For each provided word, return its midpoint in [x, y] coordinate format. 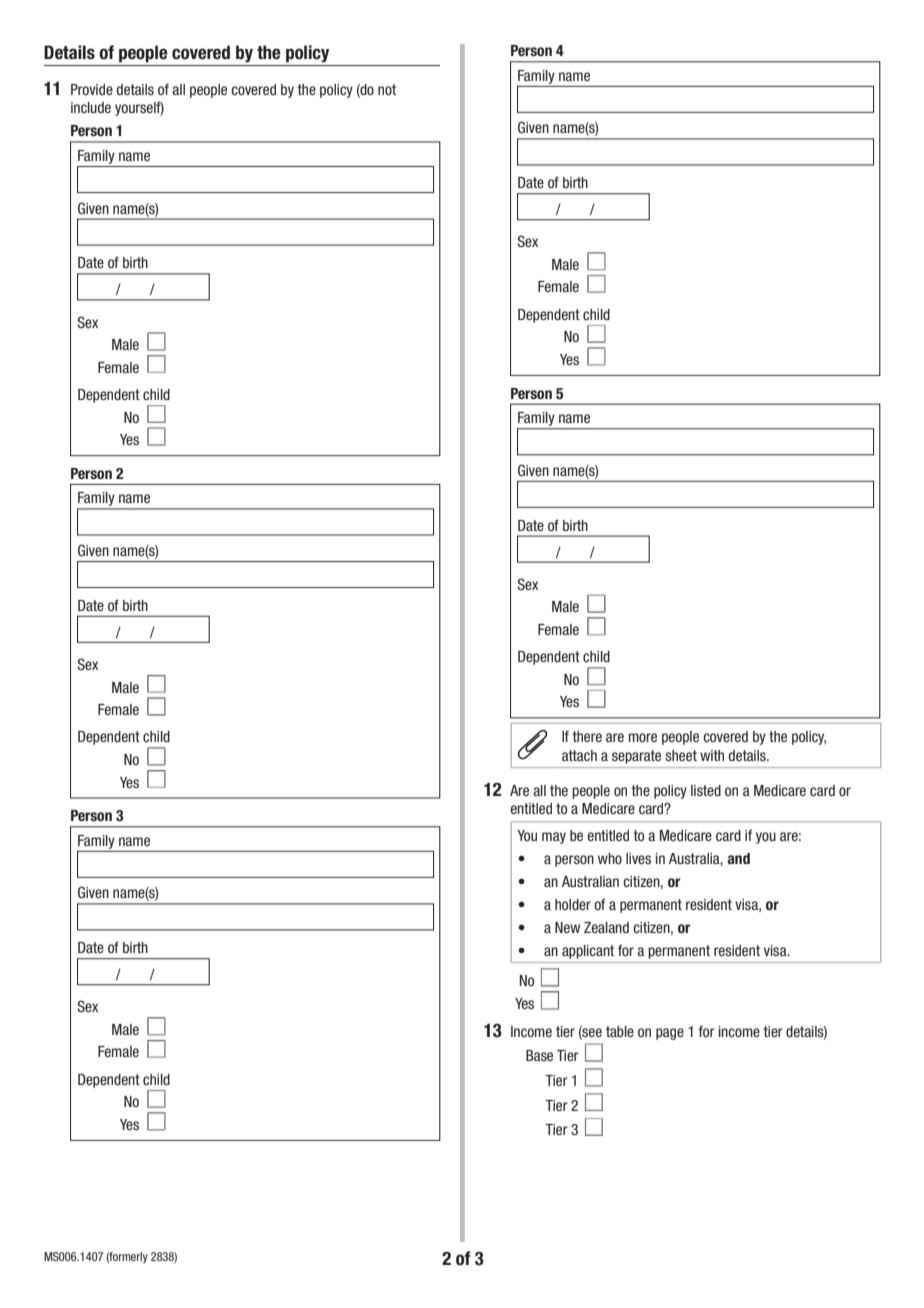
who [610, 858]
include [91, 107]
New [567, 927]
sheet [681, 755]
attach [579, 755]
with [712, 755]
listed [706, 790]
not [387, 89]
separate [636, 757]
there [587, 736]
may [554, 838]
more [643, 737]
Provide [92, 89]
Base [539, 1055]
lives [638, 858]
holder [573, 904]
